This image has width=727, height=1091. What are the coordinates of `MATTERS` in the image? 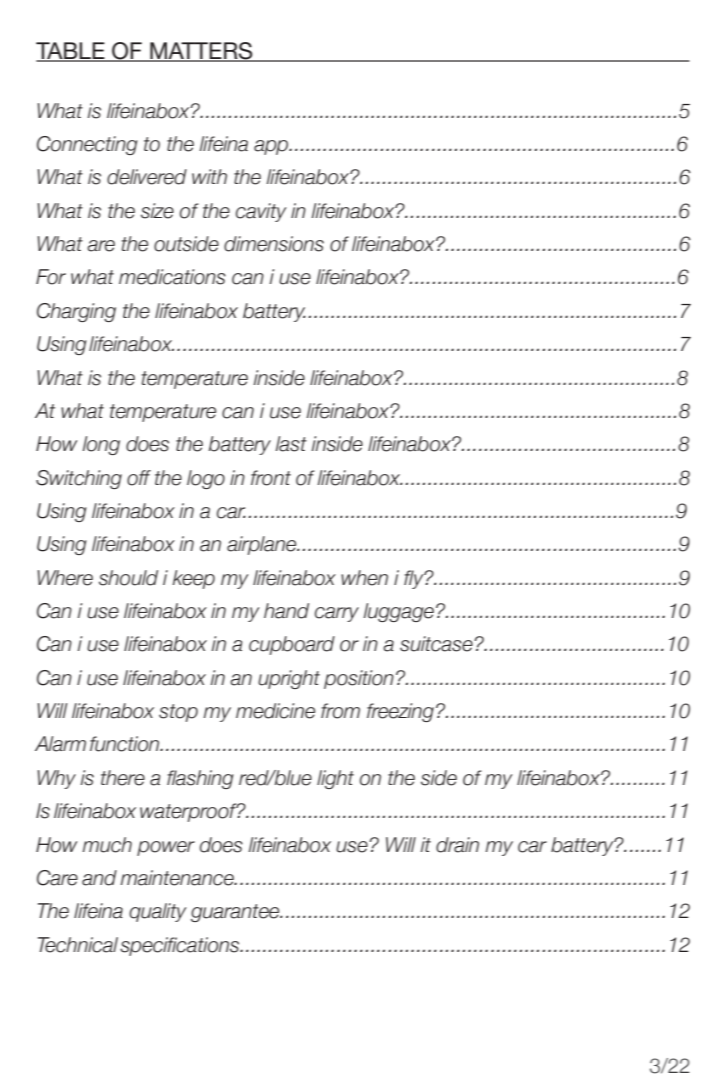 It's located at (201, 52).
